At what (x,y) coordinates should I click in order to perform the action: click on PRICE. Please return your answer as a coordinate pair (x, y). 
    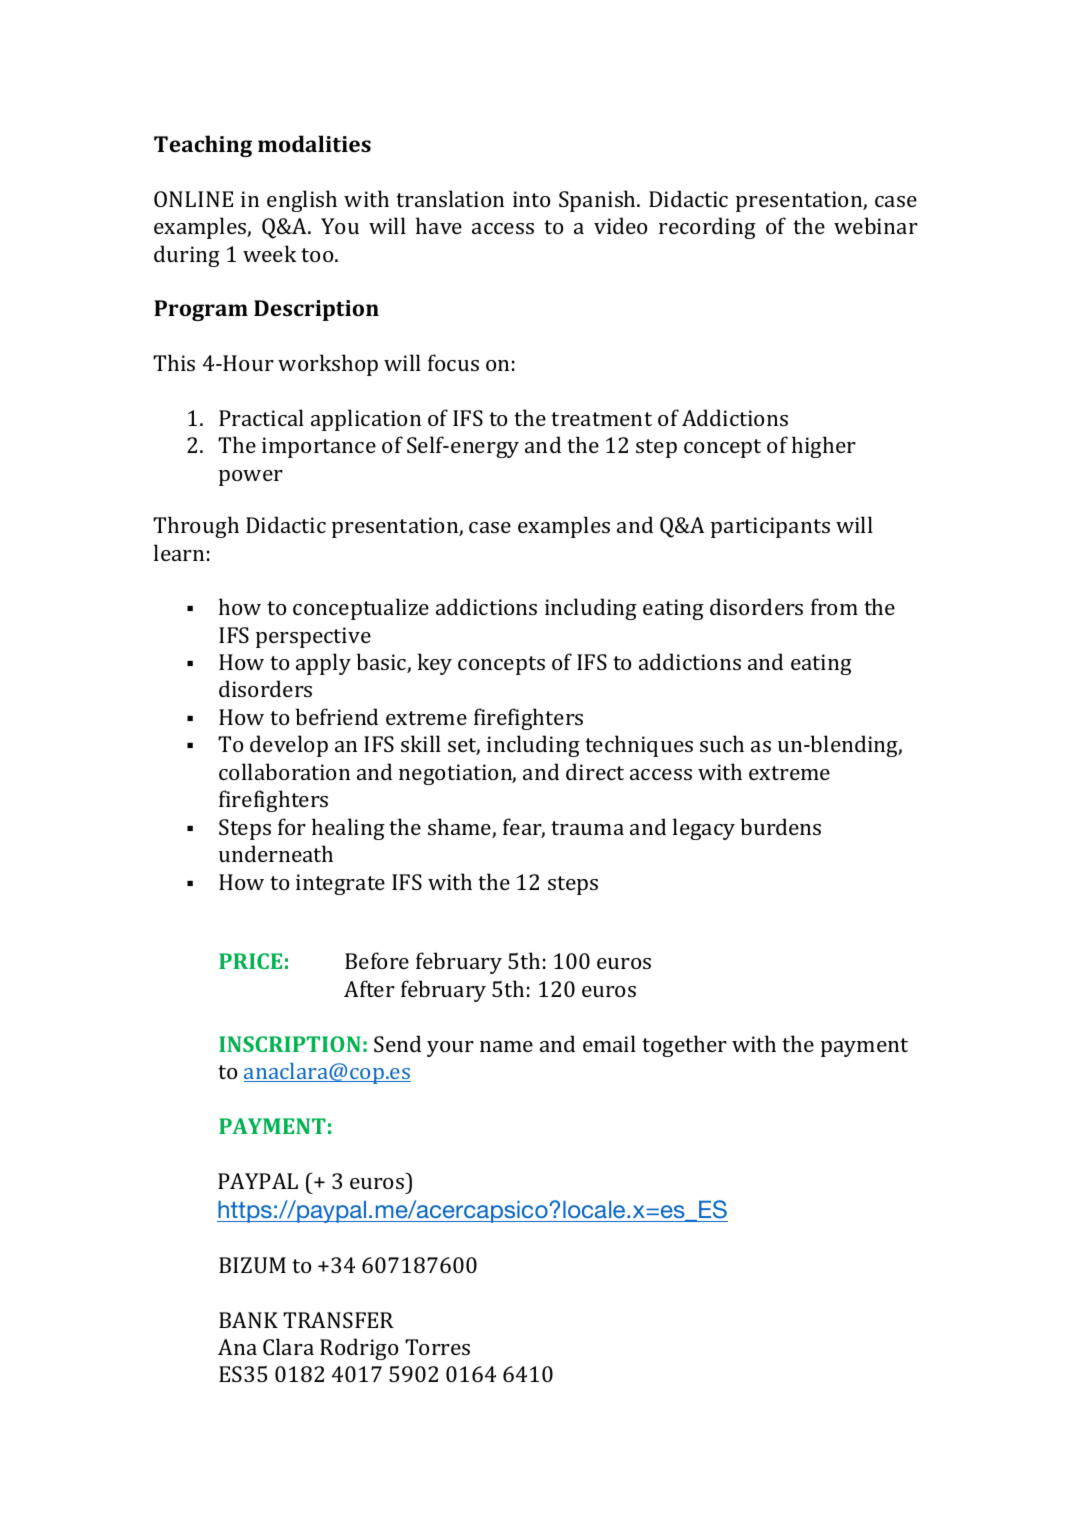
    Looking at the image, I should click on (250, 961).
